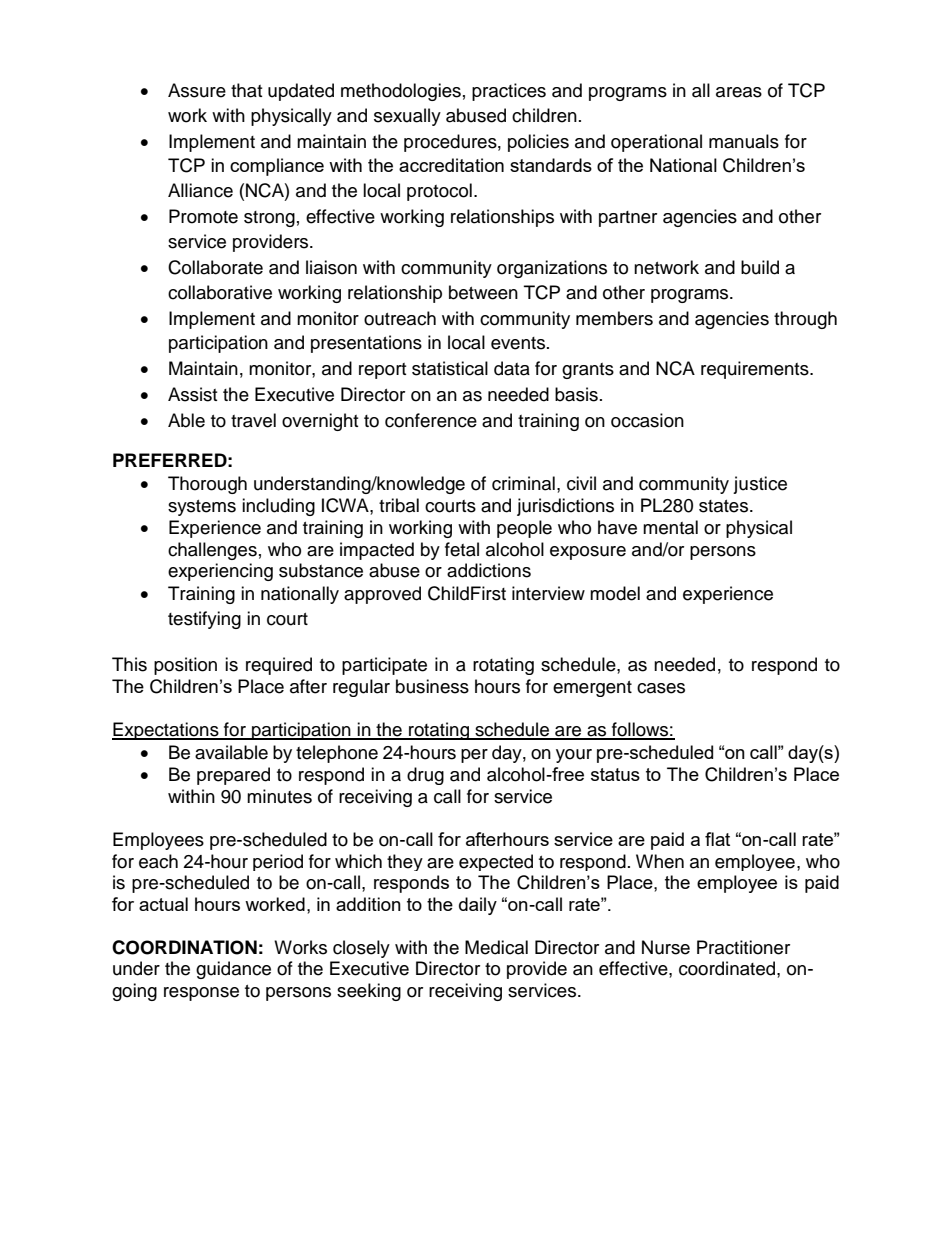 Image resolution: width=952 pixels, height=1233 pixels. I want to click on Assure, so click(197, 90).
